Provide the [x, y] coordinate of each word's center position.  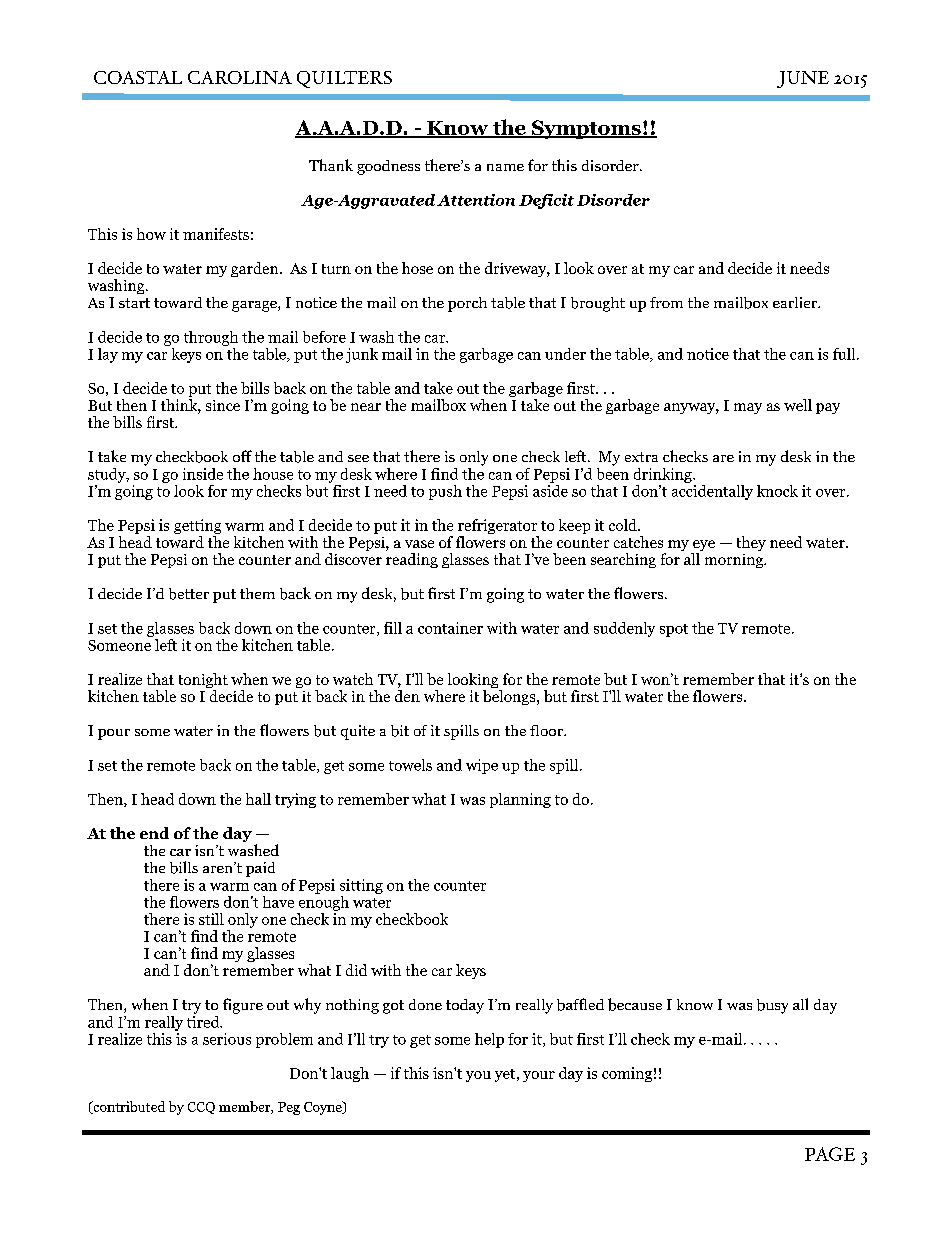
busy [772, 1006]
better [189, 594]
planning [520, 800]
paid [260, 869]
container [450, 628]
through [211, 338]
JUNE [803, 79]
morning [735, 561]
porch [467, 304]
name [505, 167]
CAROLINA [240, 77]
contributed [128, 1107]
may [748, 408]
